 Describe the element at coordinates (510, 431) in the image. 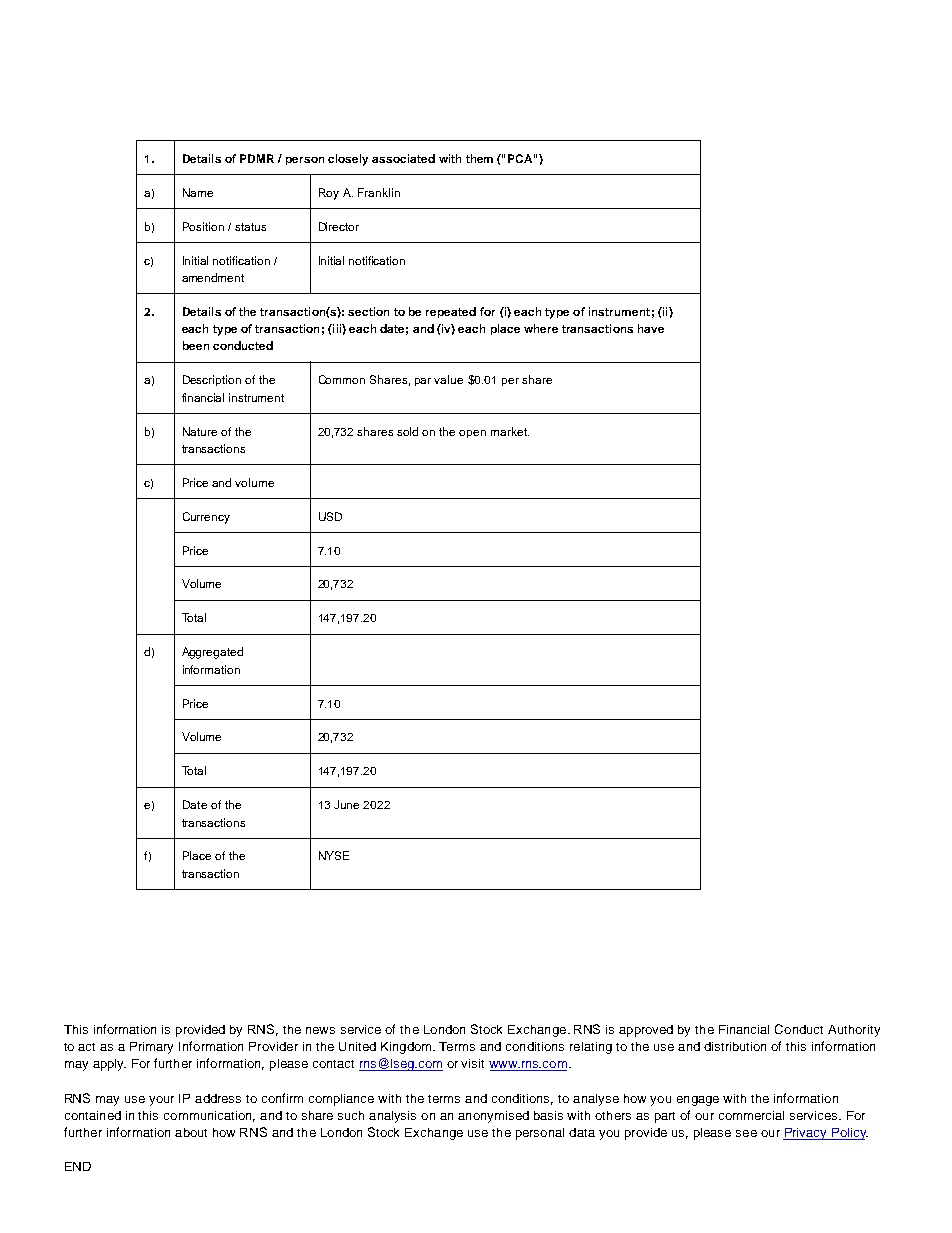

I see `market` at that location.
